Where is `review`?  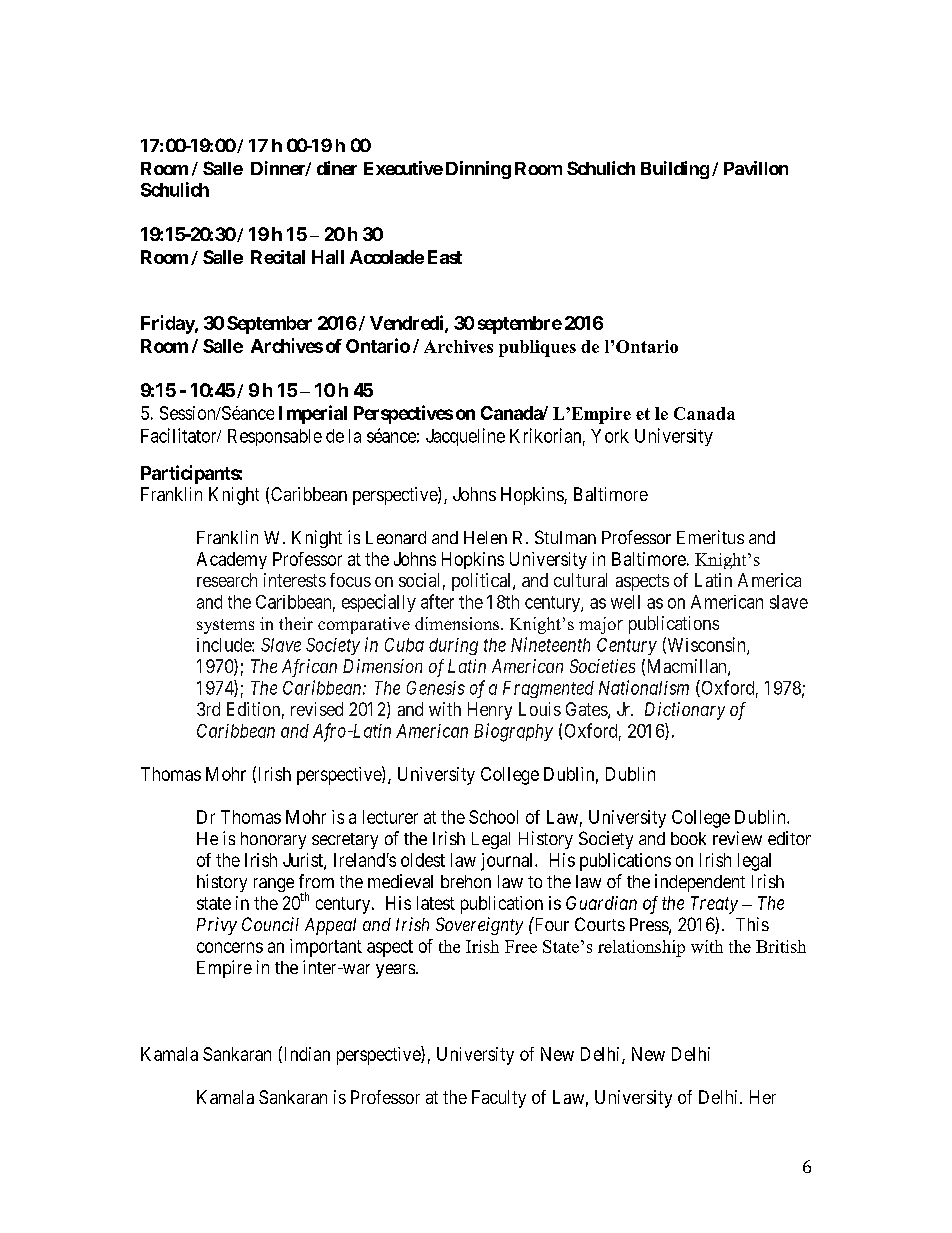
review is located at coordinates (737, 838).
